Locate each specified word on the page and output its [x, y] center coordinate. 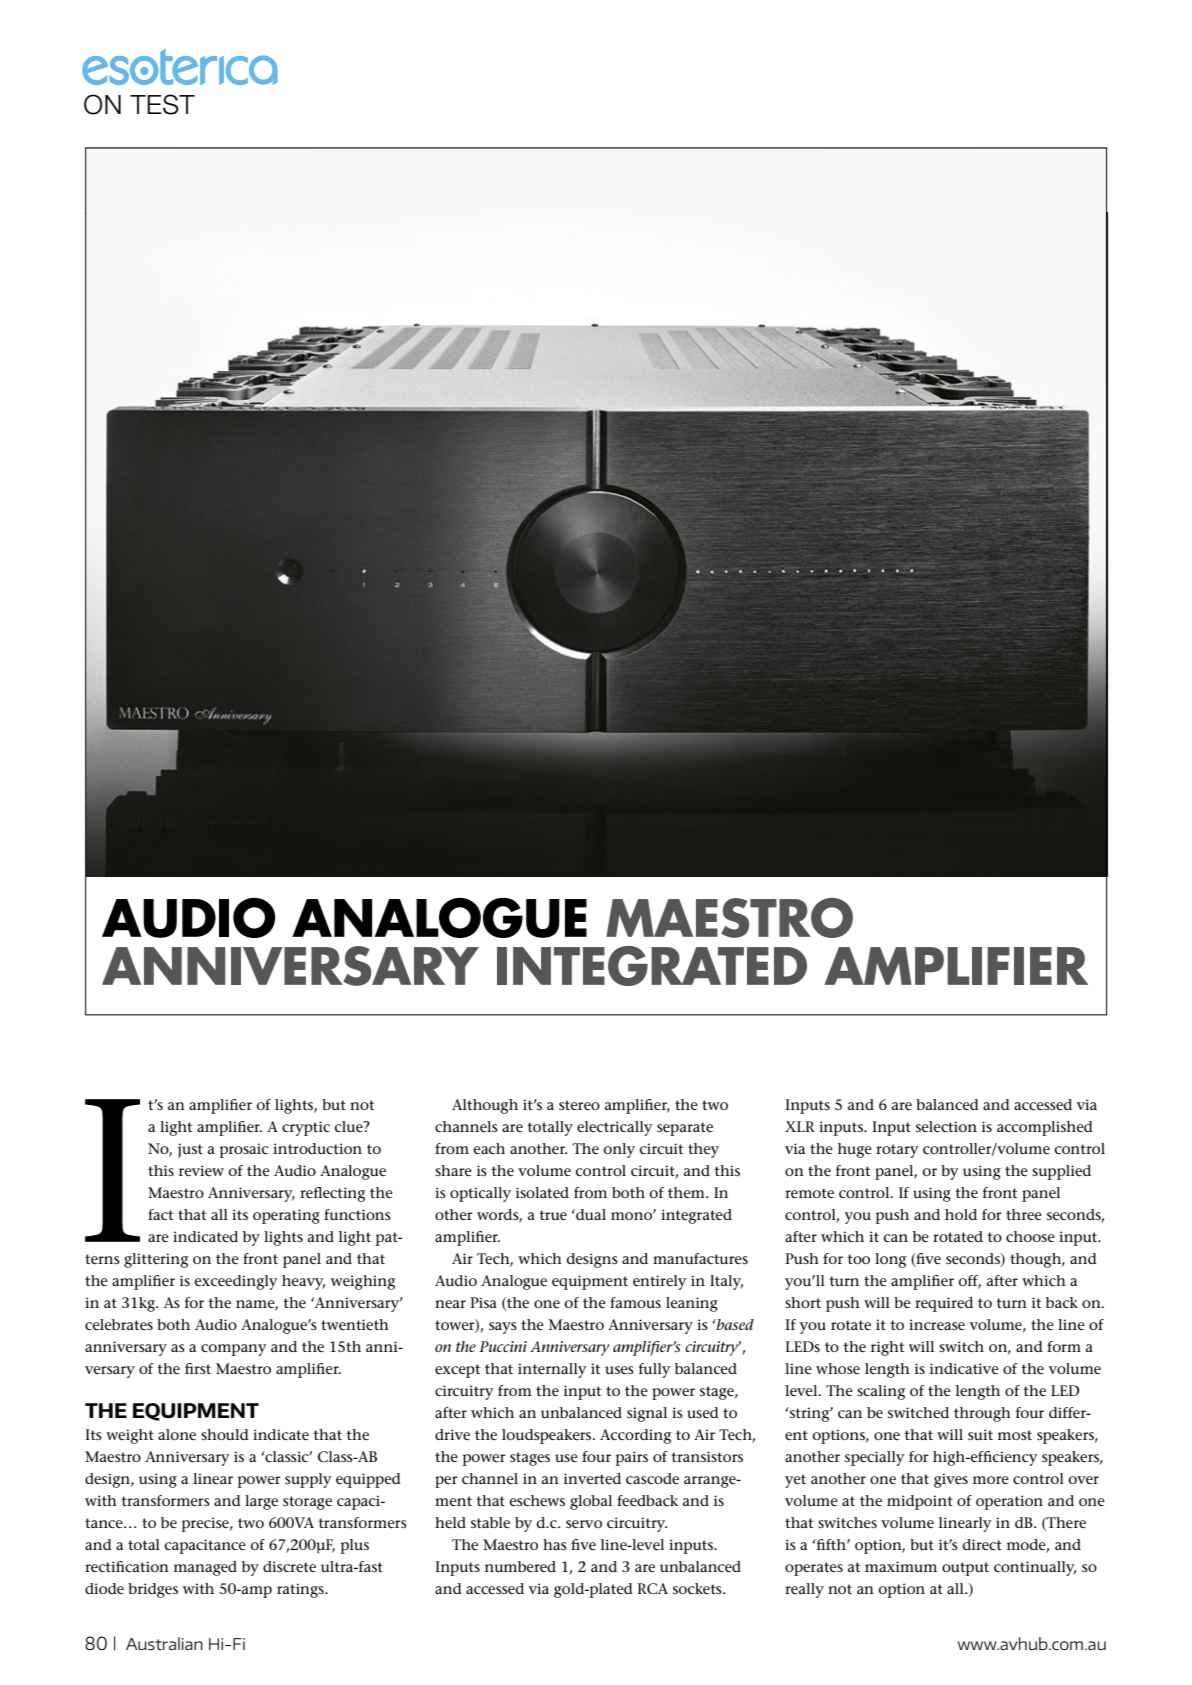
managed [205, 1568]
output [965, 1569]
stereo [579, 1105]
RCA [652, 1588]
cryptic [306, 1128]
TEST [162, 104]
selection [946, 1126]
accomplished [1045, 1128]
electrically [614, 1128]
